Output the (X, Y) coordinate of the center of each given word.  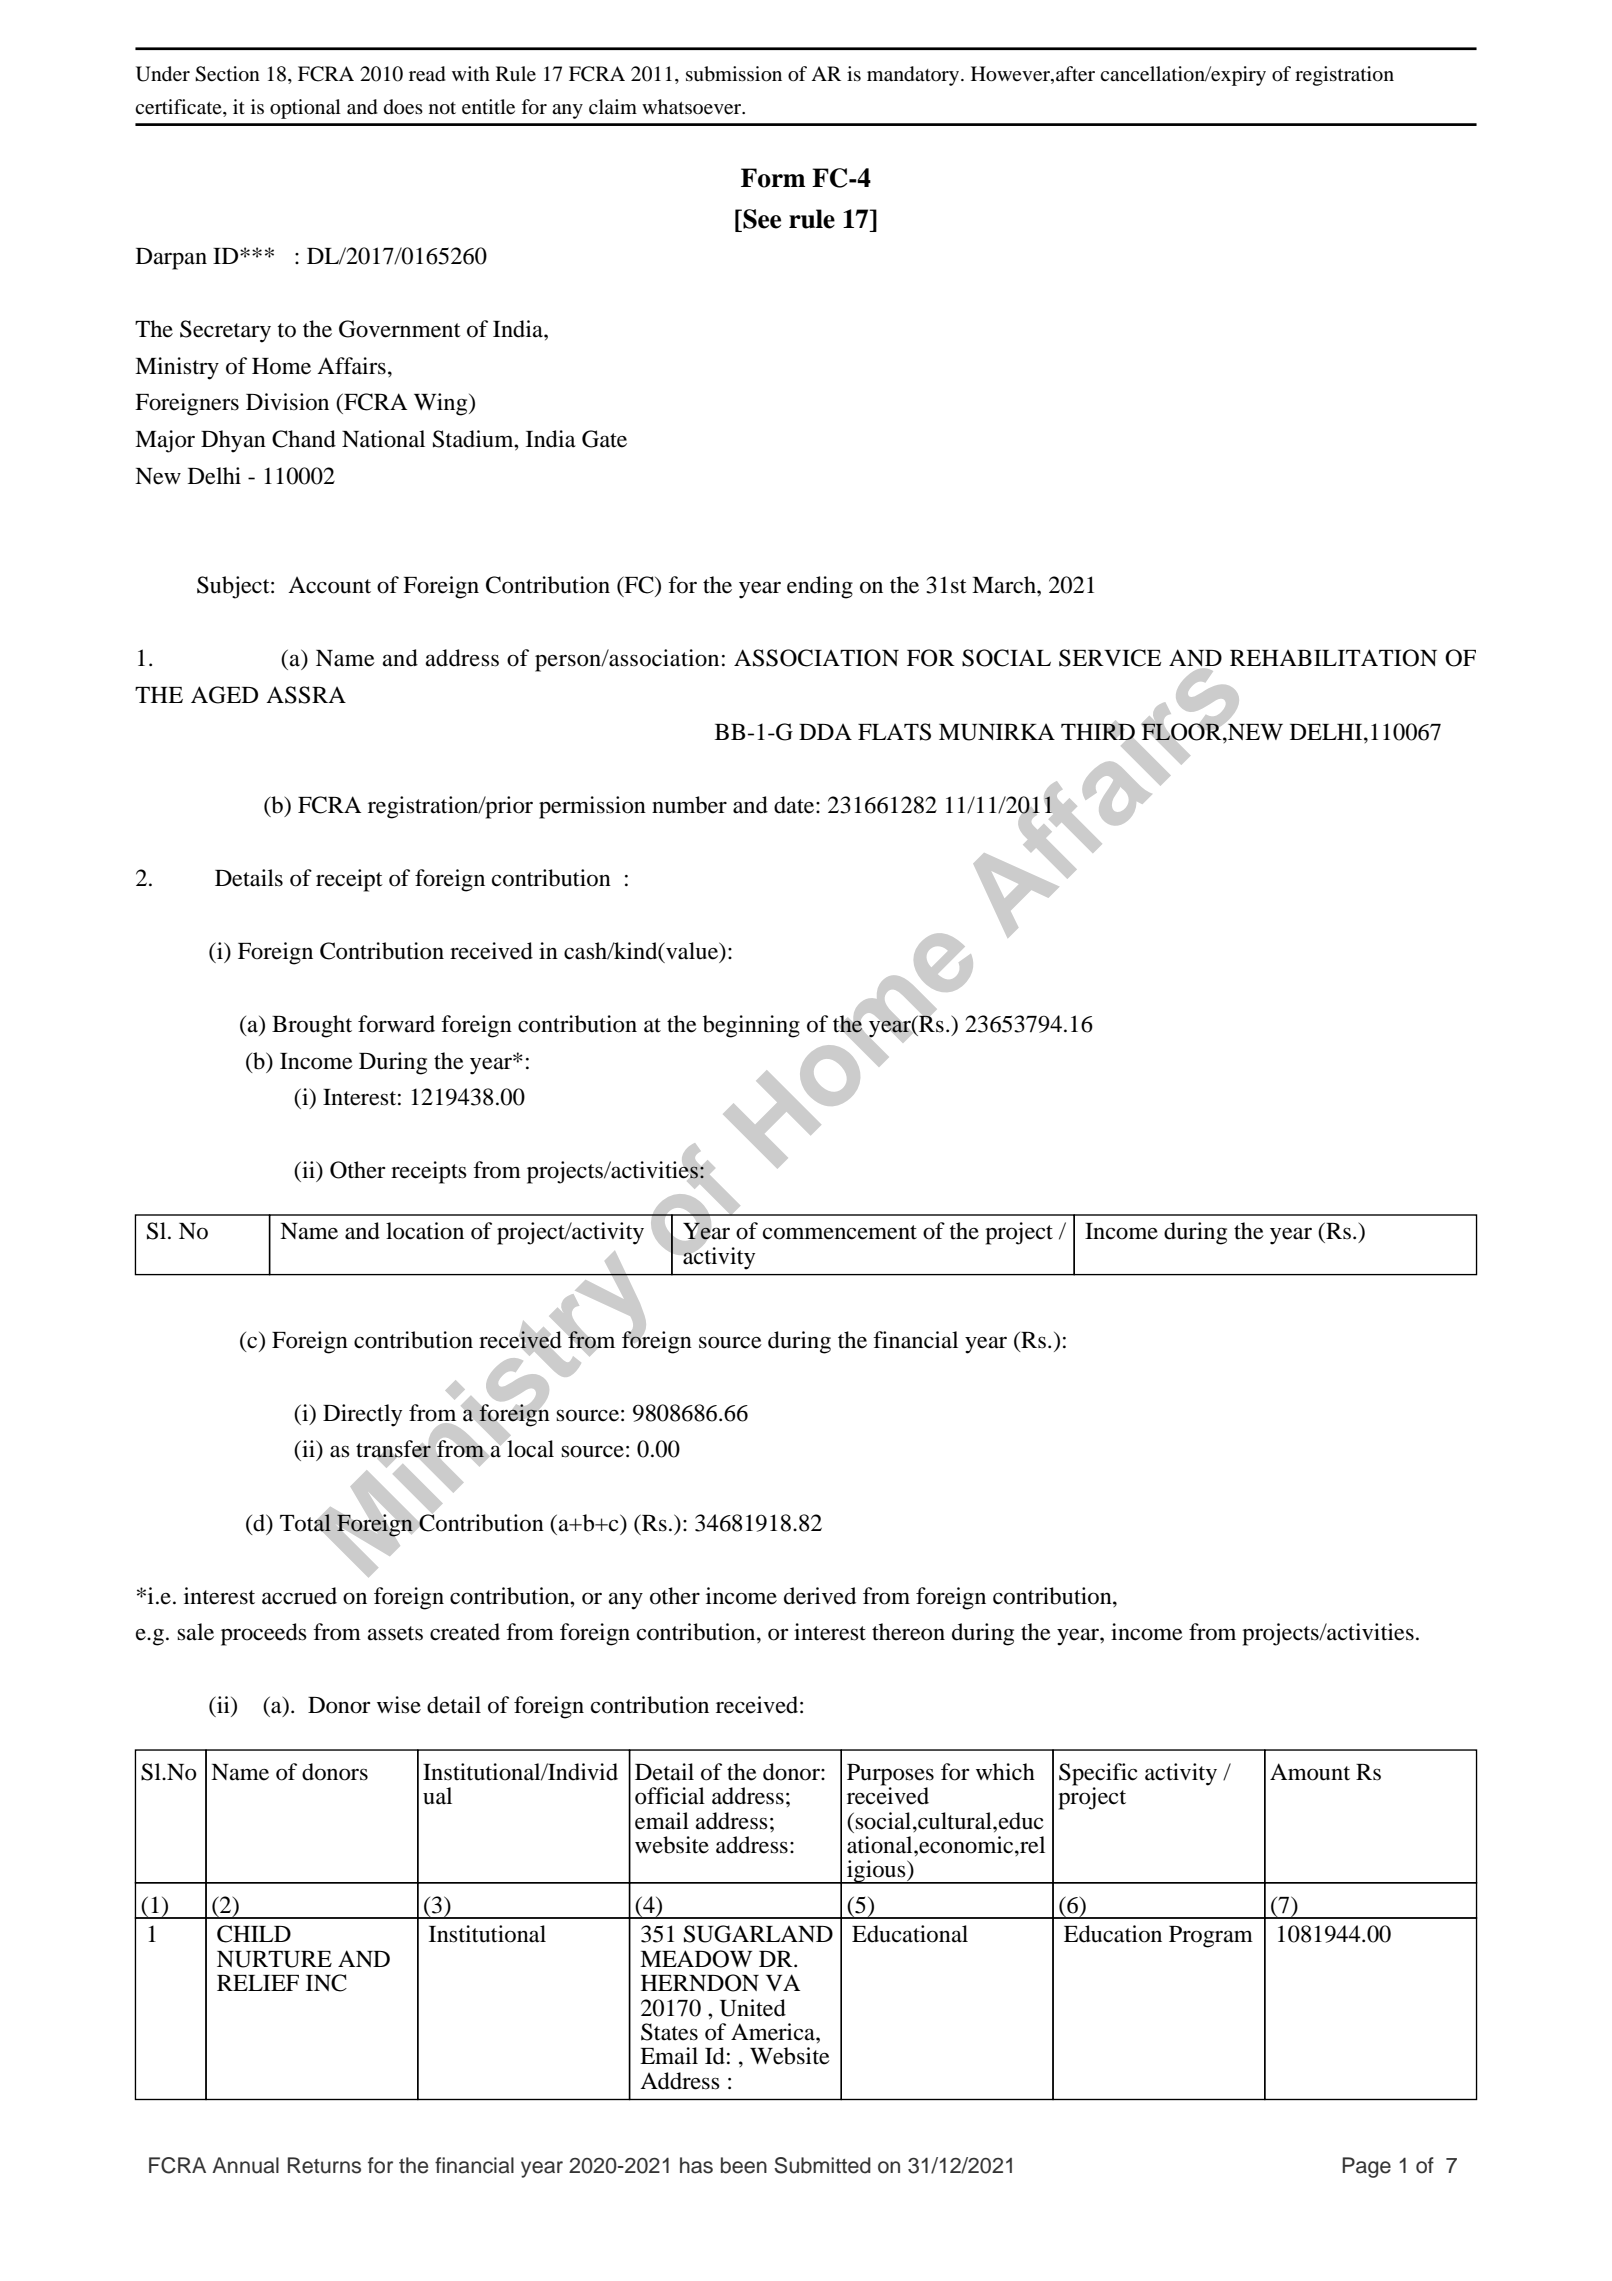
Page (1366, 2167)
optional (305, 109)
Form (773, 178)
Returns (324, 2165)
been (744, 2165)
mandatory (914, 76)
